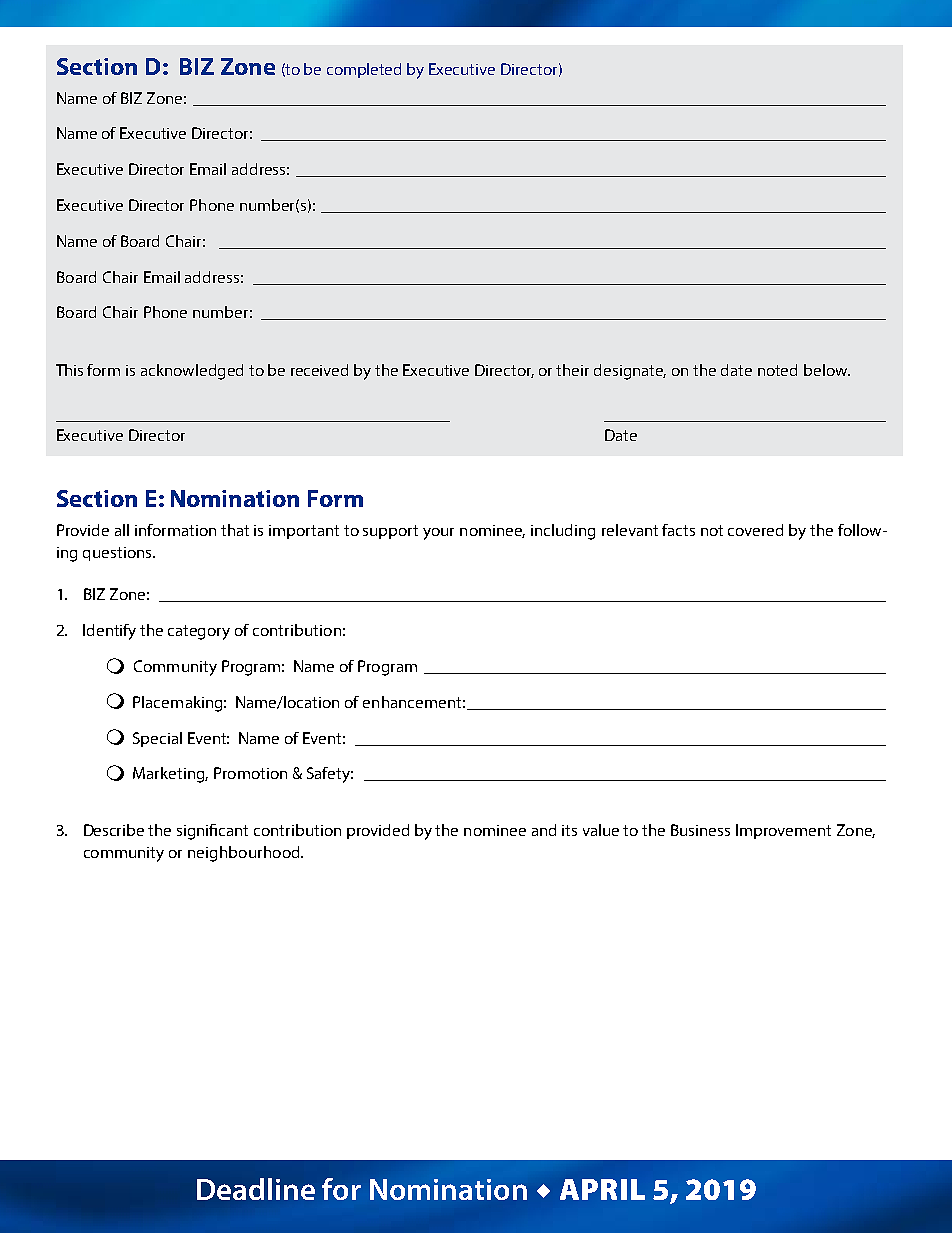 The height and width of the page is (1233, 952). What do you see at coordinates (114, 830) in the page?
I see `Describe` at bounding box center [114, 830].
